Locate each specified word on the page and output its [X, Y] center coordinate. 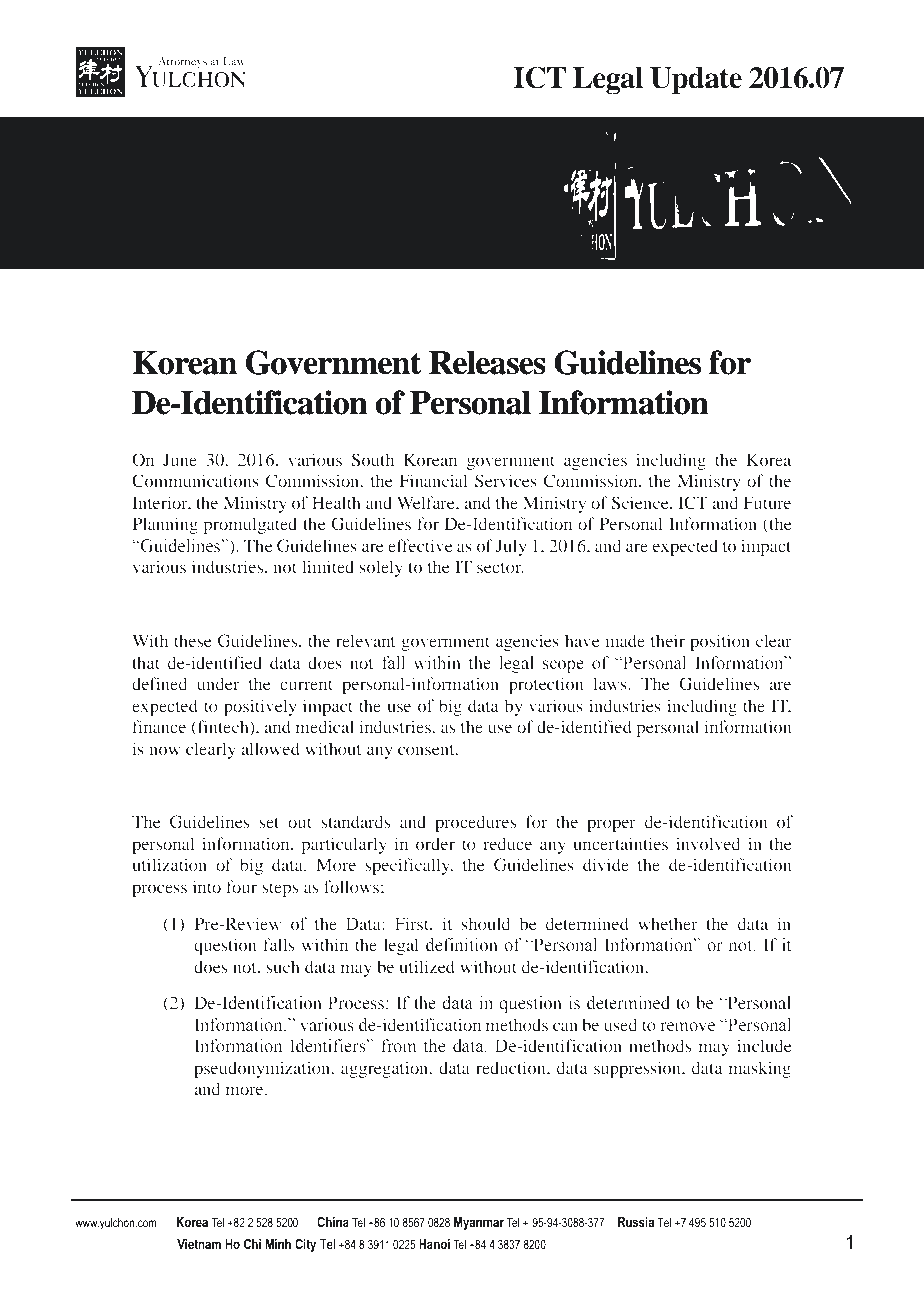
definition [462, 945]
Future [767, 502]
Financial [433, 480]
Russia [636, 1222]
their [668, 640]
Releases [487, 363]
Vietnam [199, 1244]
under [218, 683]
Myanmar [479, 1223]
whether [668, 923]
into [207, 886]
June [180, 459]
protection [546, 685]
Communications [195, 480]
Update [696, 81]
